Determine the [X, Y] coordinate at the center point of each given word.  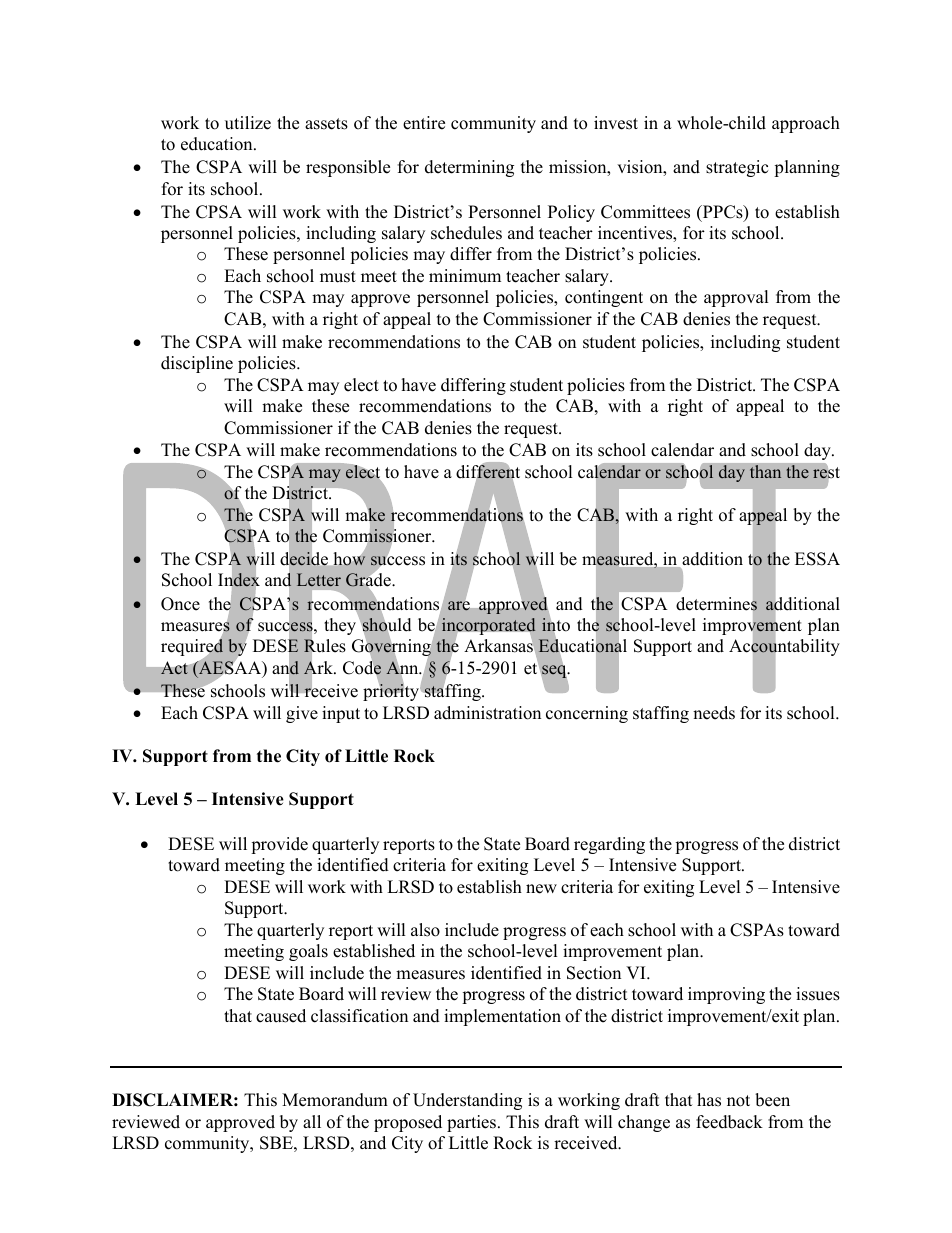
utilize [248, 123]
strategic [737, 168]
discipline [197, 364]
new [541, 889]
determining [469, 168]
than [766, 472]
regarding [609, 845]
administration [487, 713]
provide [279, 845]
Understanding [467, 1101]
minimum [465, 276]
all [312, 1121]
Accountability [784, 648]
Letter [319, 579]
